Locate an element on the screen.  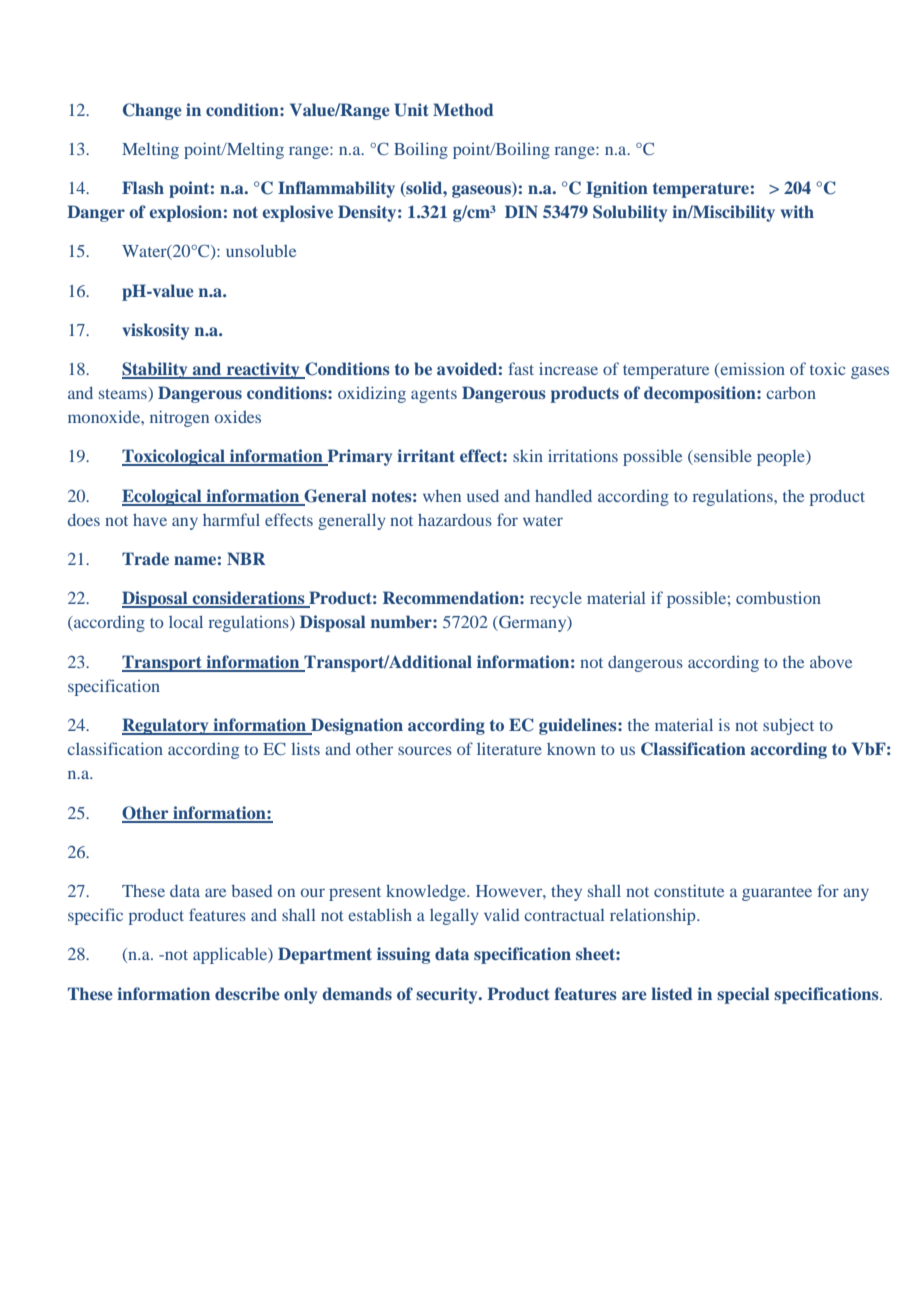
fast is located at coordinates (521, 368).
